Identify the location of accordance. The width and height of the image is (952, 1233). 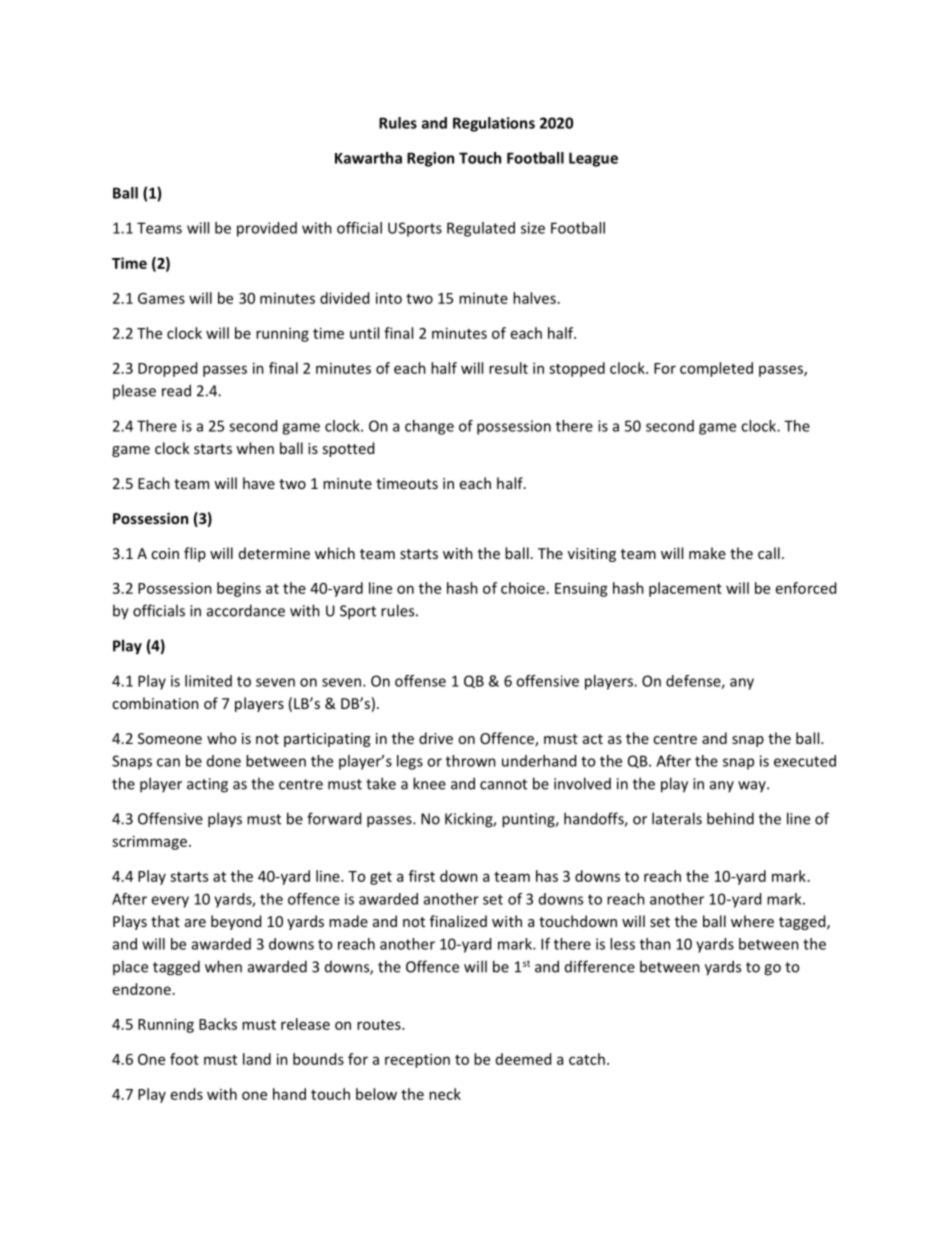
(246, 610).
